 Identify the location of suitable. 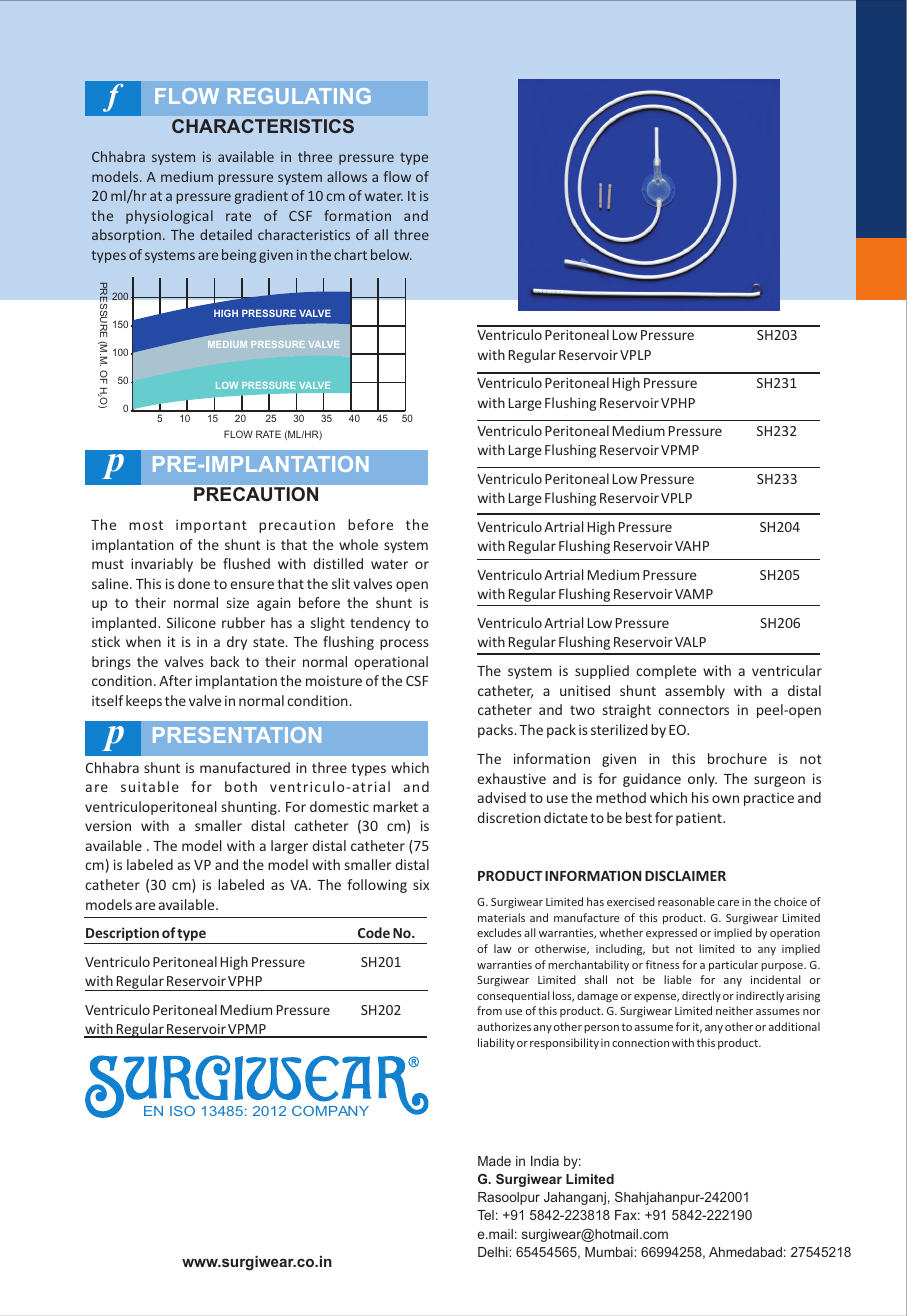
(150, 786).
